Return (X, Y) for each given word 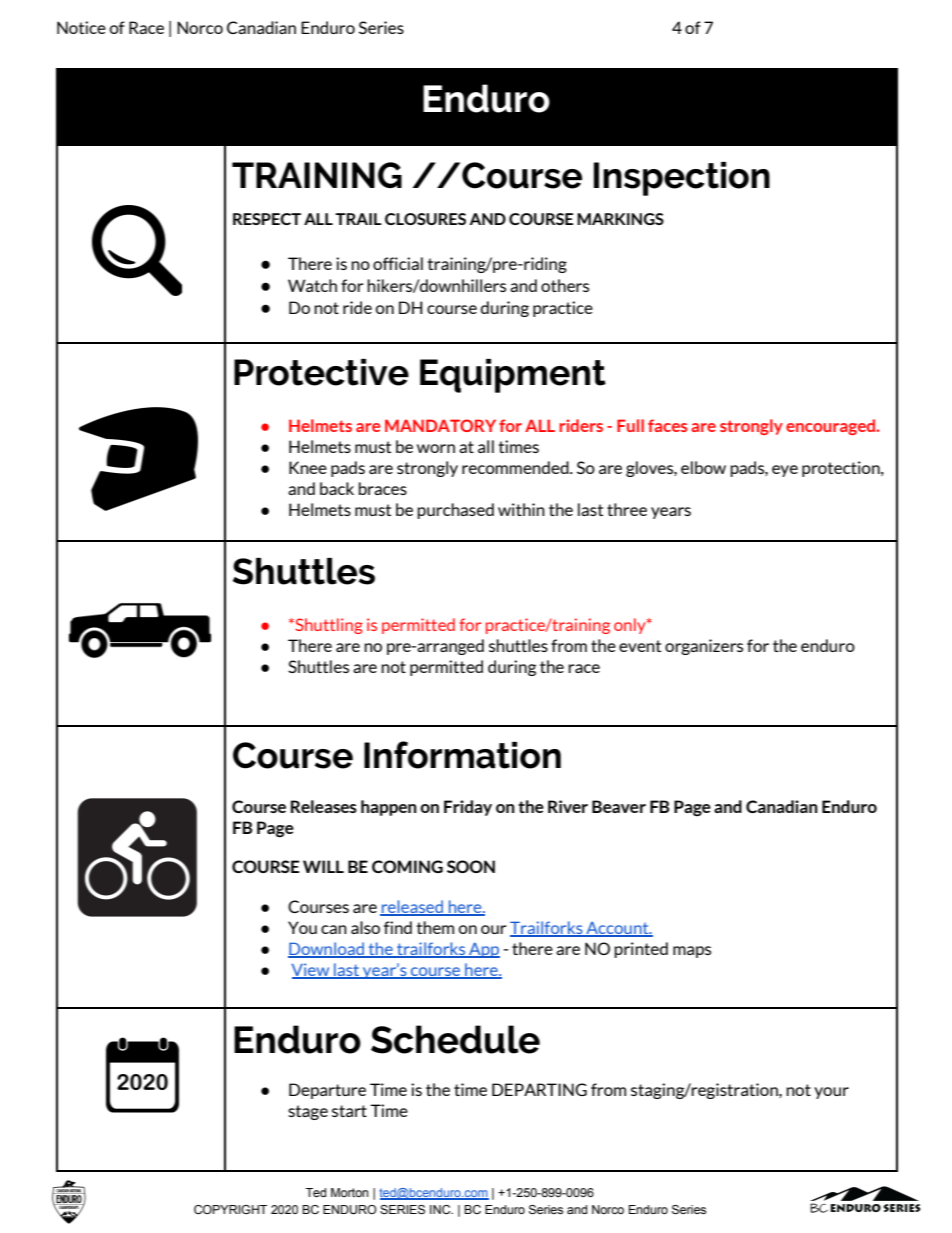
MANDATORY (440, 425)
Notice (81, 27)
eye (785, 471)
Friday (468, 808)
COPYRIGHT (230, 1209)
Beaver (619, 806)
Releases (324, 806)
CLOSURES (425, 219)
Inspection (682, 179)
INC (441, 1209)
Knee (308, 467)
